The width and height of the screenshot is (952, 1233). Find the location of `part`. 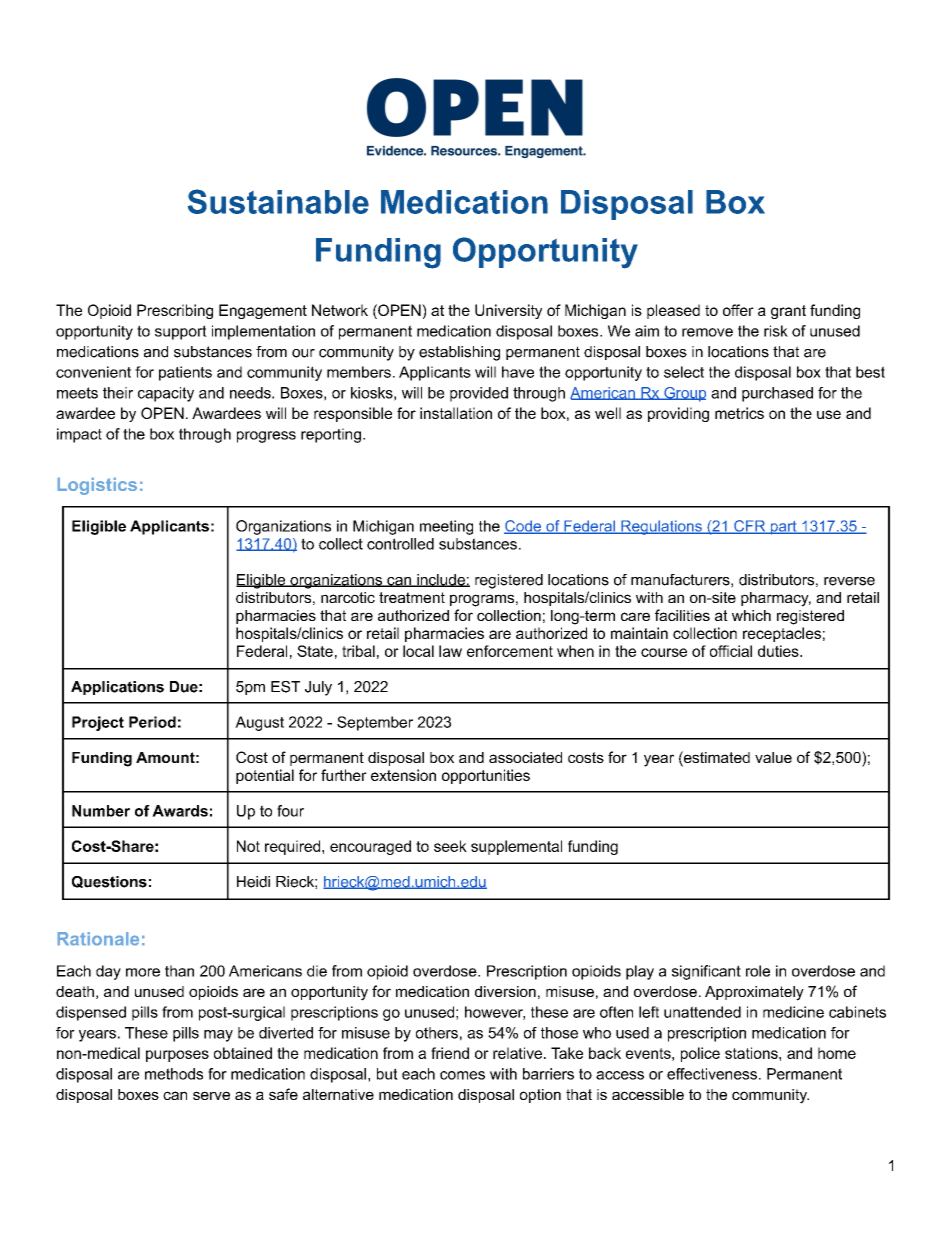

part is located at coordinates (783, 528).
